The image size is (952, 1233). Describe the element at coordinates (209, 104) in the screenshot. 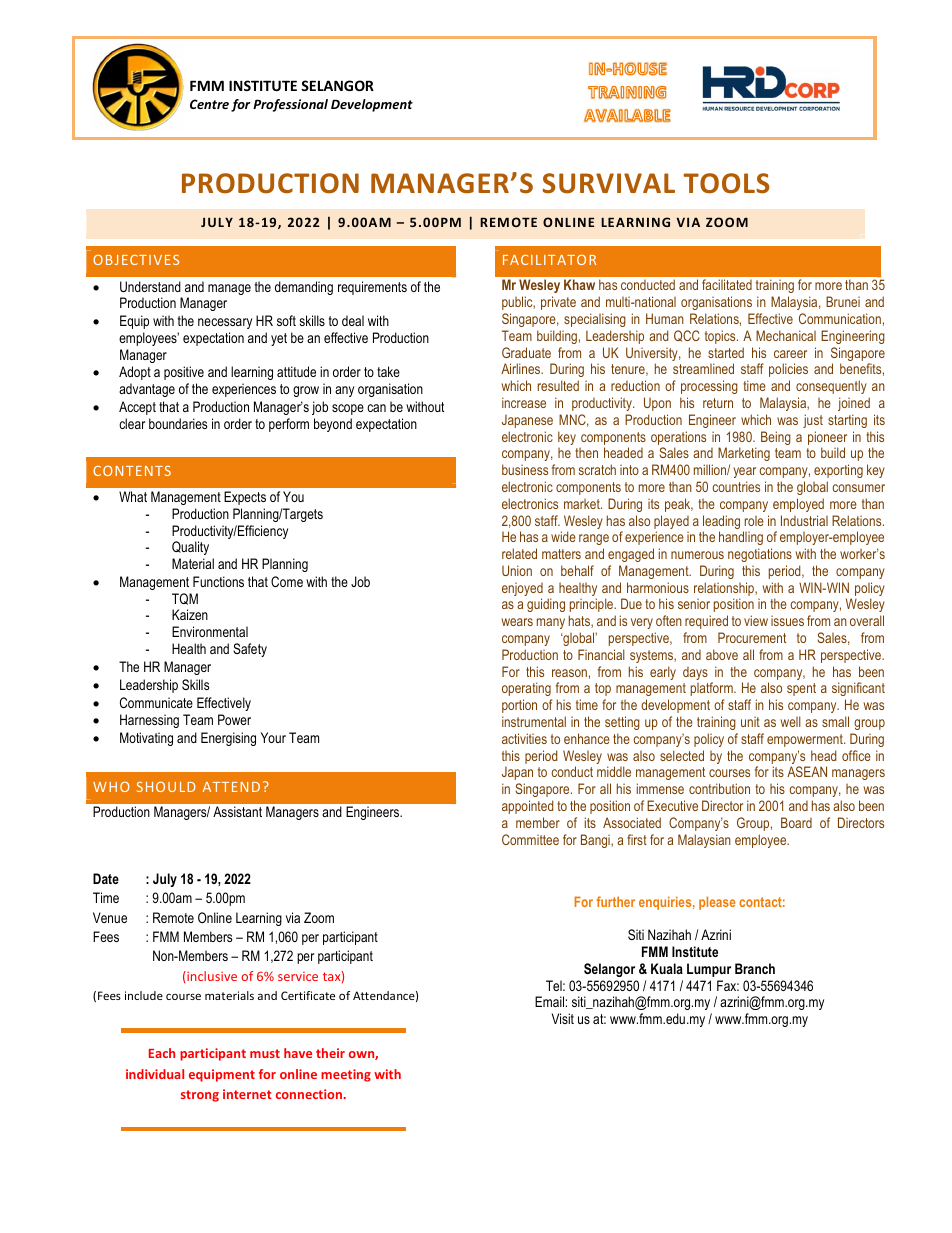

I see `Centre` at that location.
